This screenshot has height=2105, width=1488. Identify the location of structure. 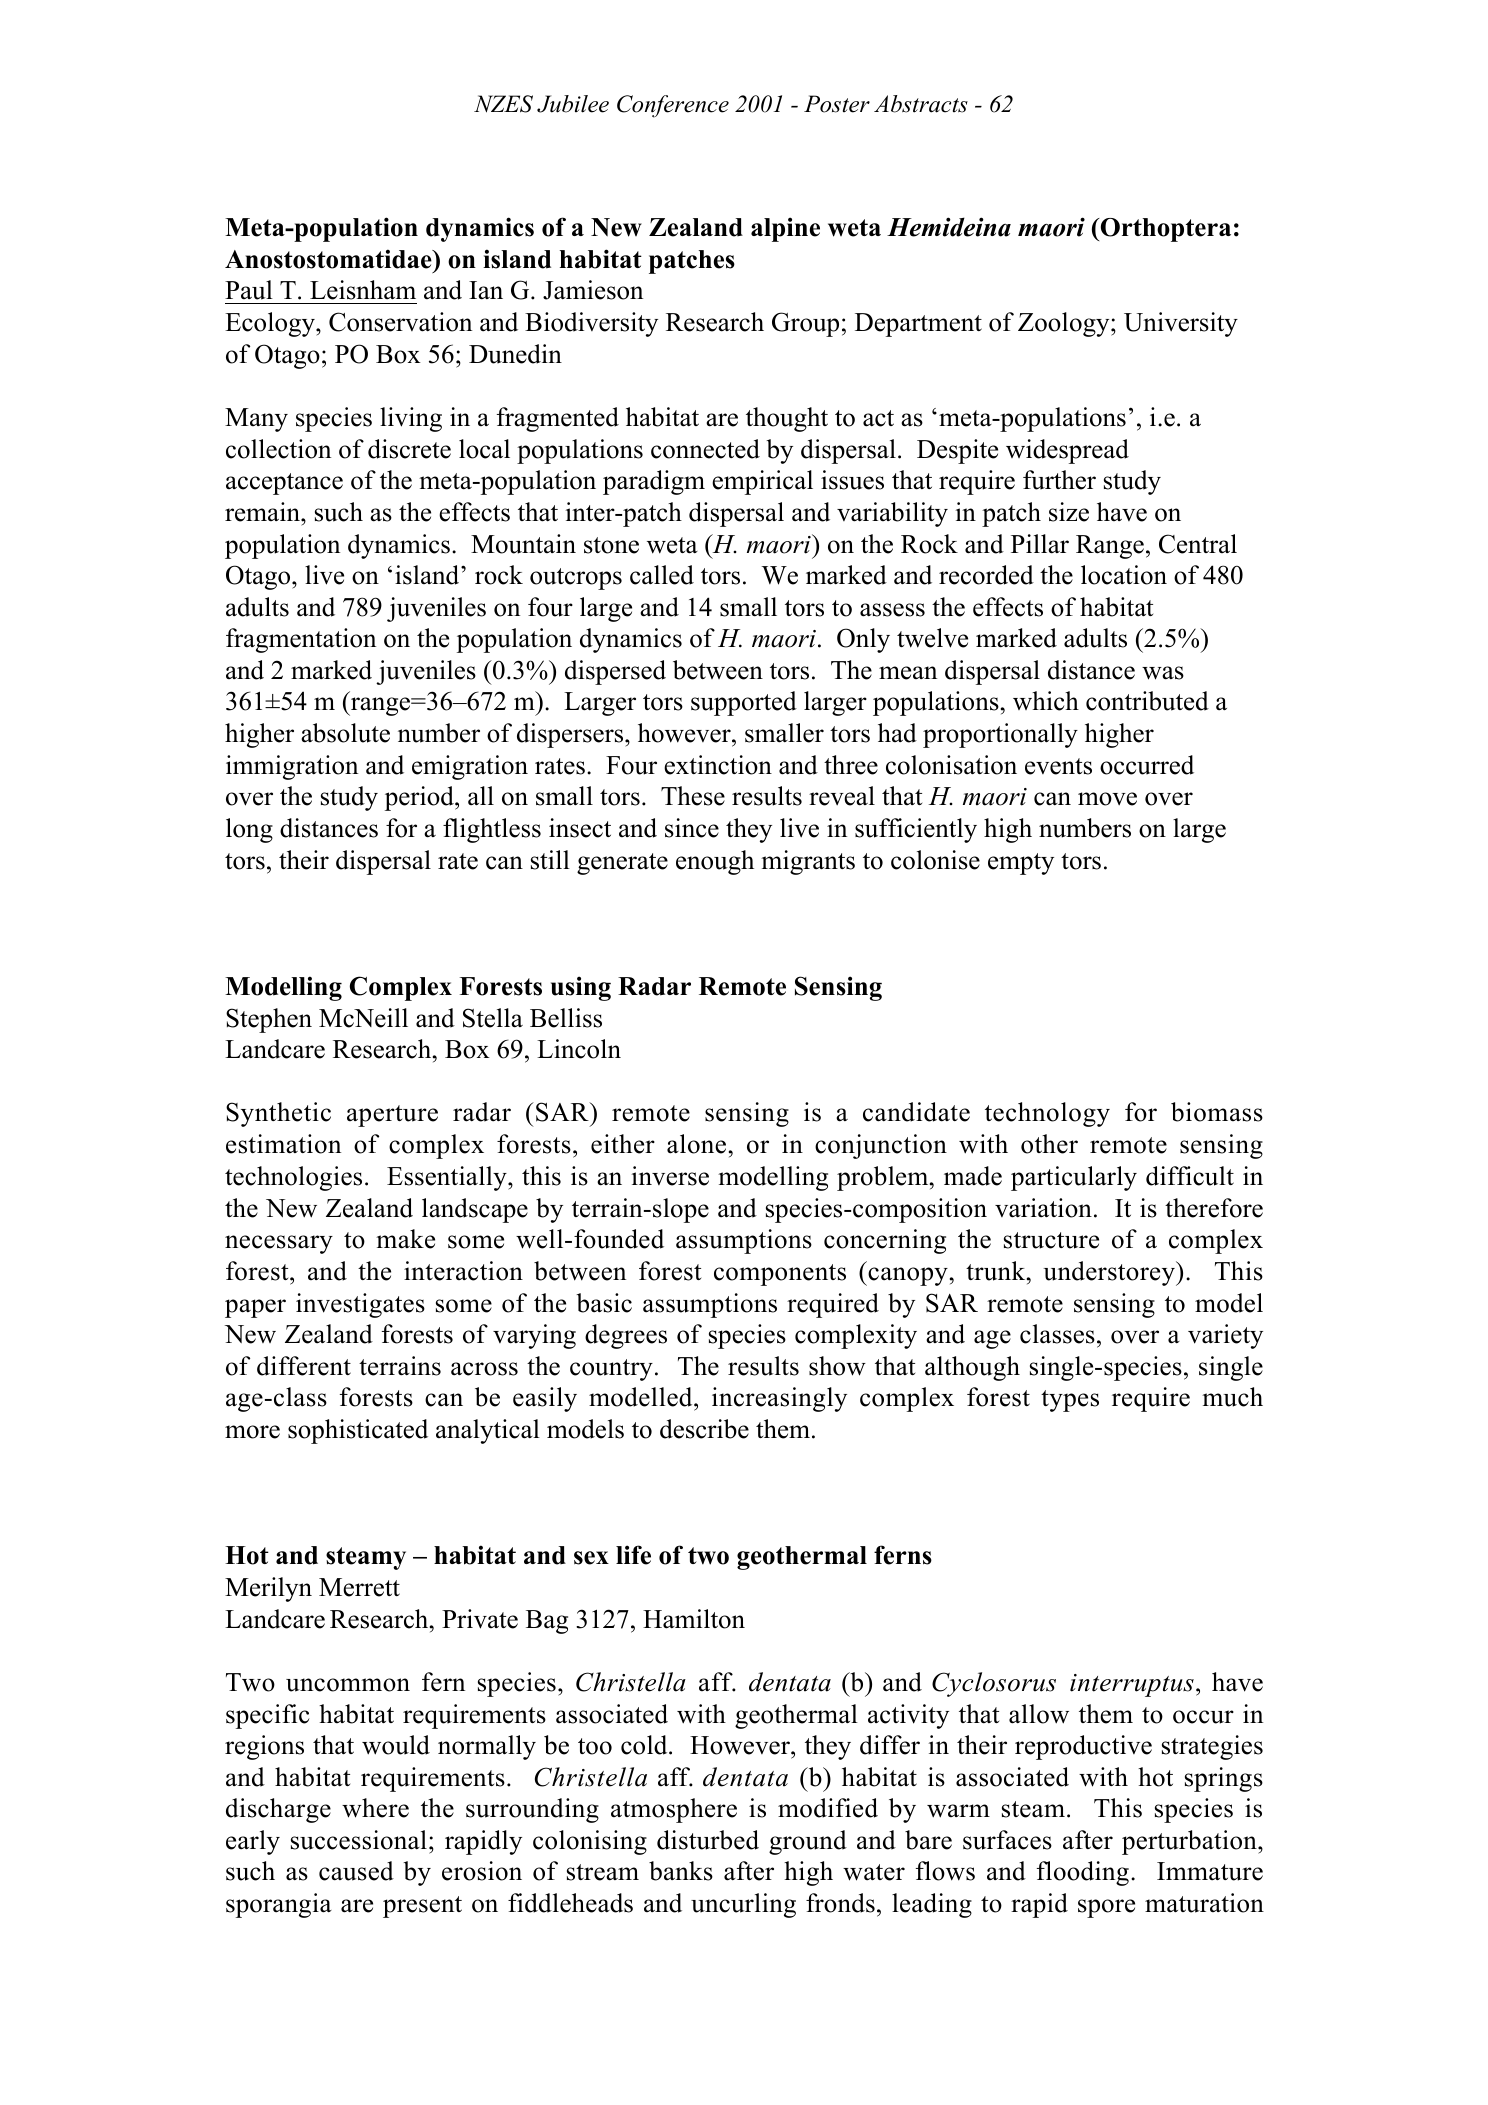
(1051, 1240).
